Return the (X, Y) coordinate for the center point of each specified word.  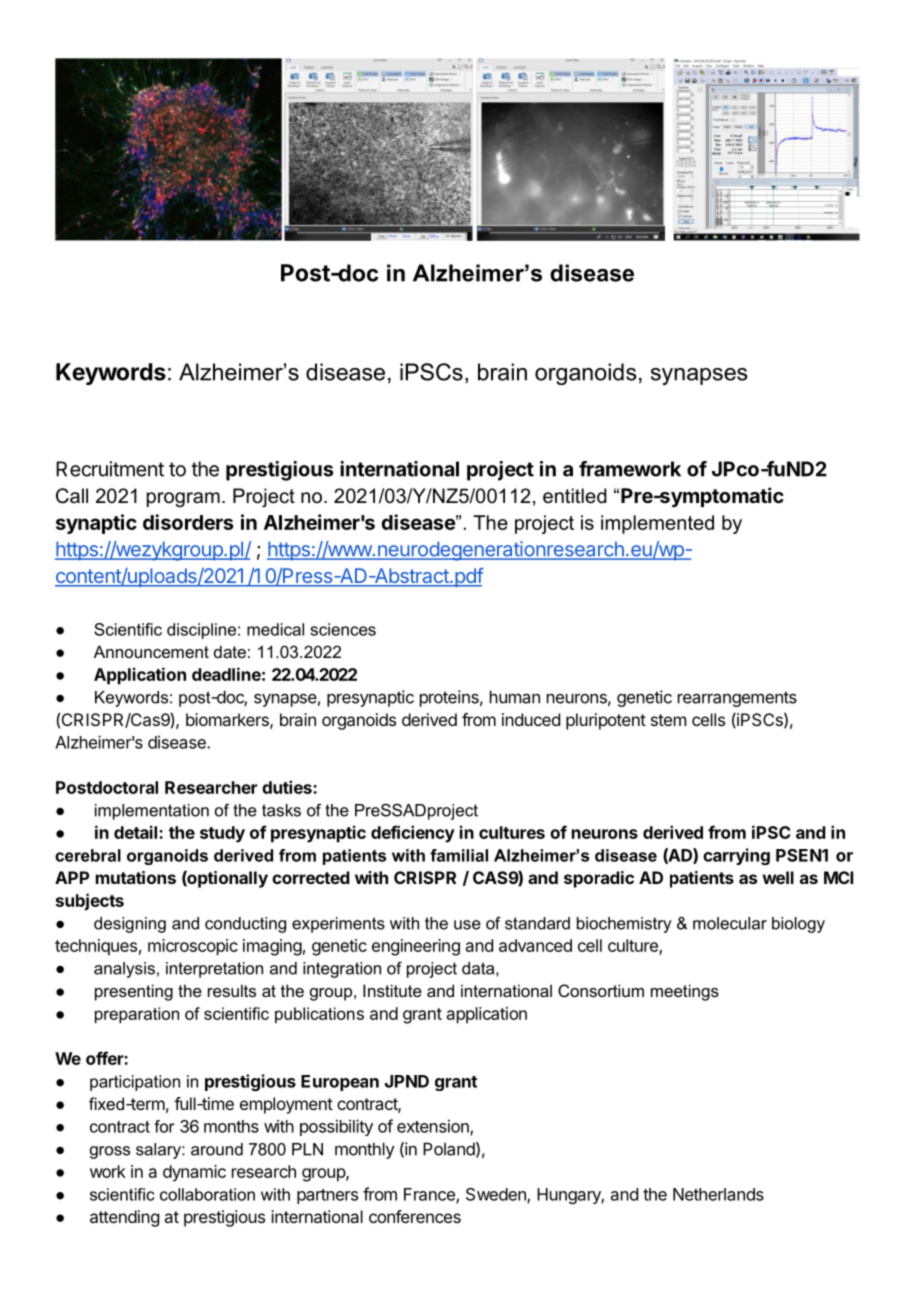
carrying (736, 856)
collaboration (207, 1194)
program (183, 499)
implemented (657, 524)
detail (137, 832)
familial (459, 855)
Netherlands (718, 1194)
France (430, 1195)
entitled (575, 496)
